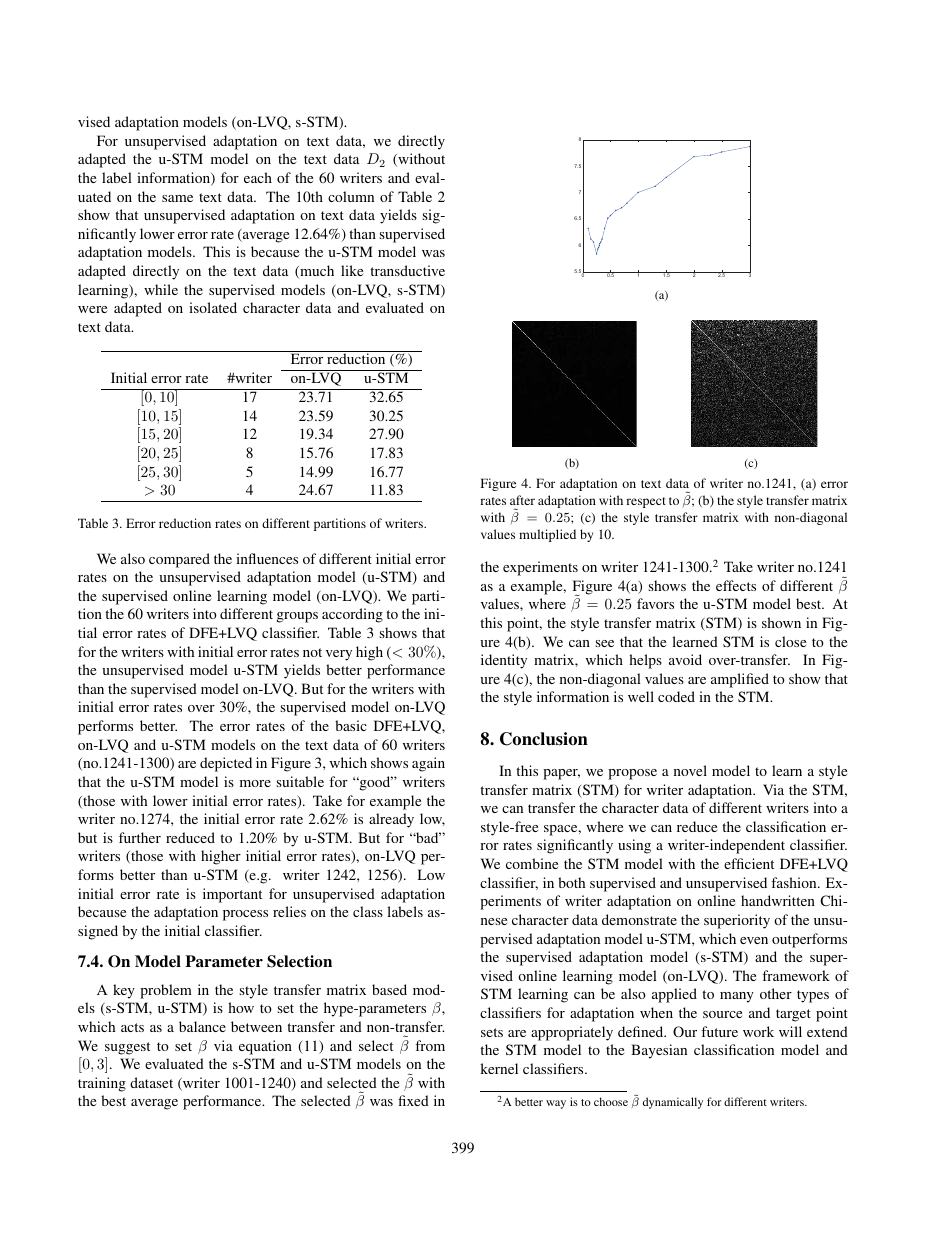 This document has height=1233, width=952. I want to click on same, so click(177, 198).
